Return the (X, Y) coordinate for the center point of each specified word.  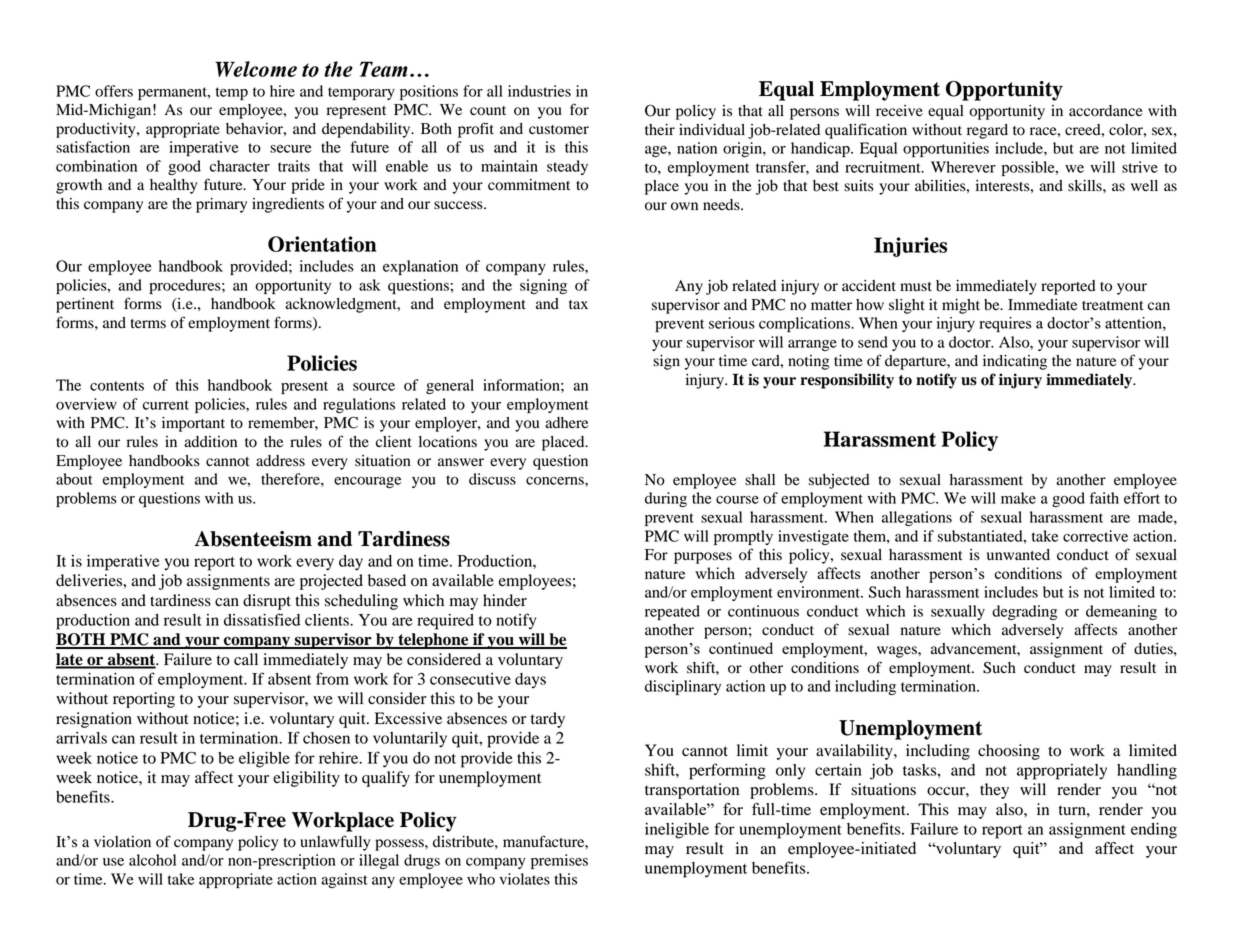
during (666, 499)
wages (898, 652)
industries (539, 91)
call (246, 659)
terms (148, 324)
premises (559, 861)
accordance (1106, 111)
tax (578, 304)
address (280, 461)
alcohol (152, 860)
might (961, 306)
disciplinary (683, 687)
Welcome (256, 69)
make (1018, 498)
